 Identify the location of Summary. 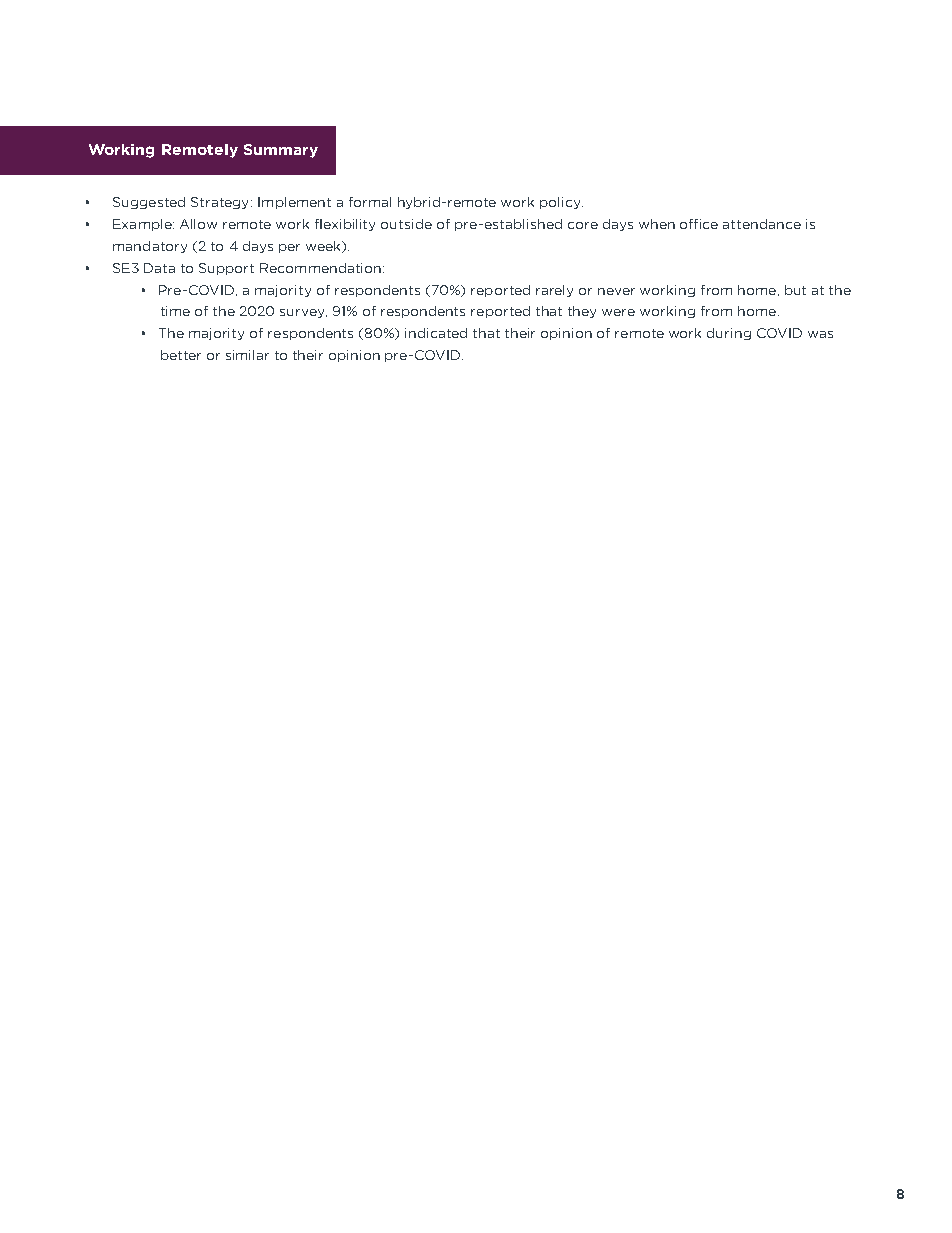
(281, 151).
